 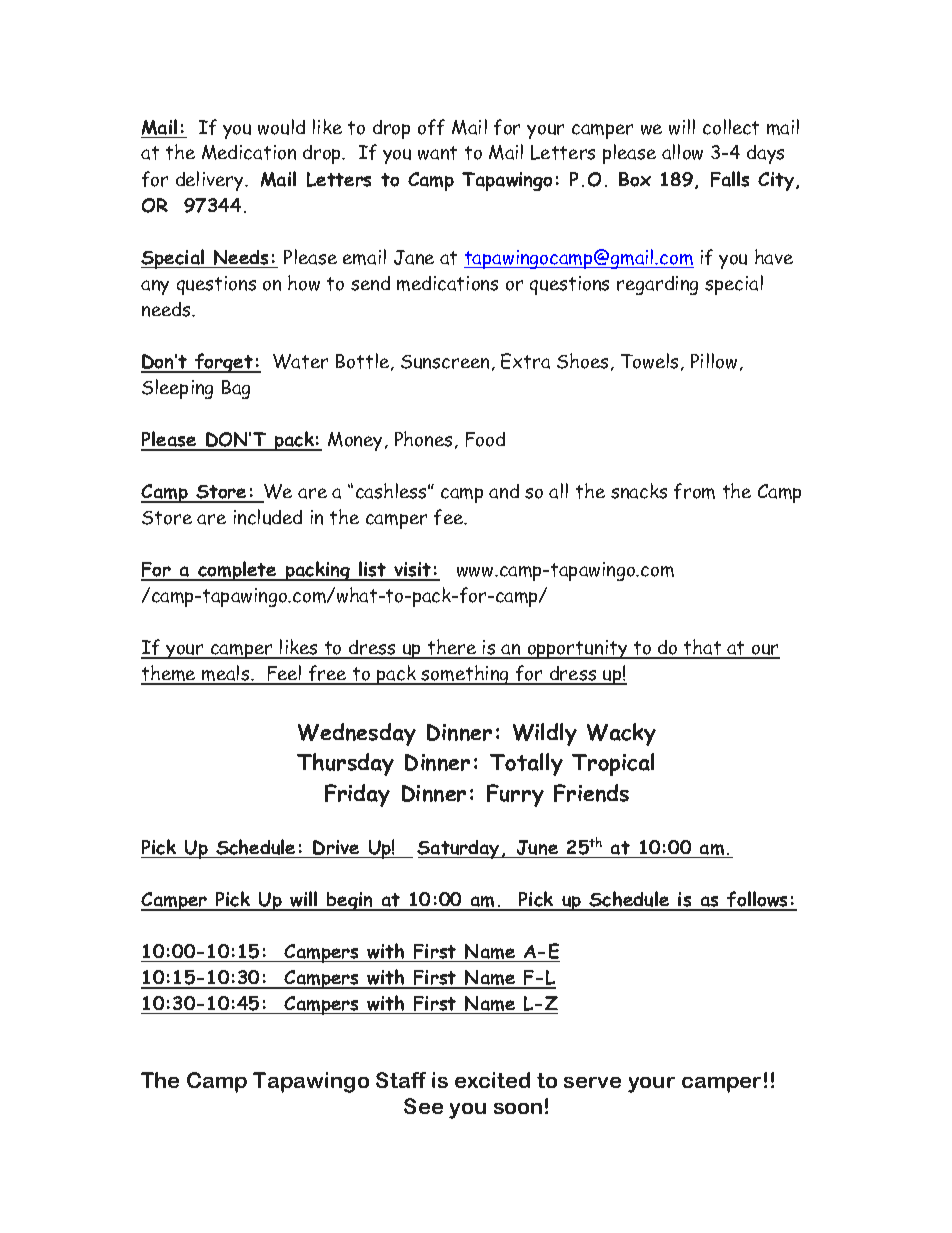 I want to click on that, so click(x=703, y=648).
